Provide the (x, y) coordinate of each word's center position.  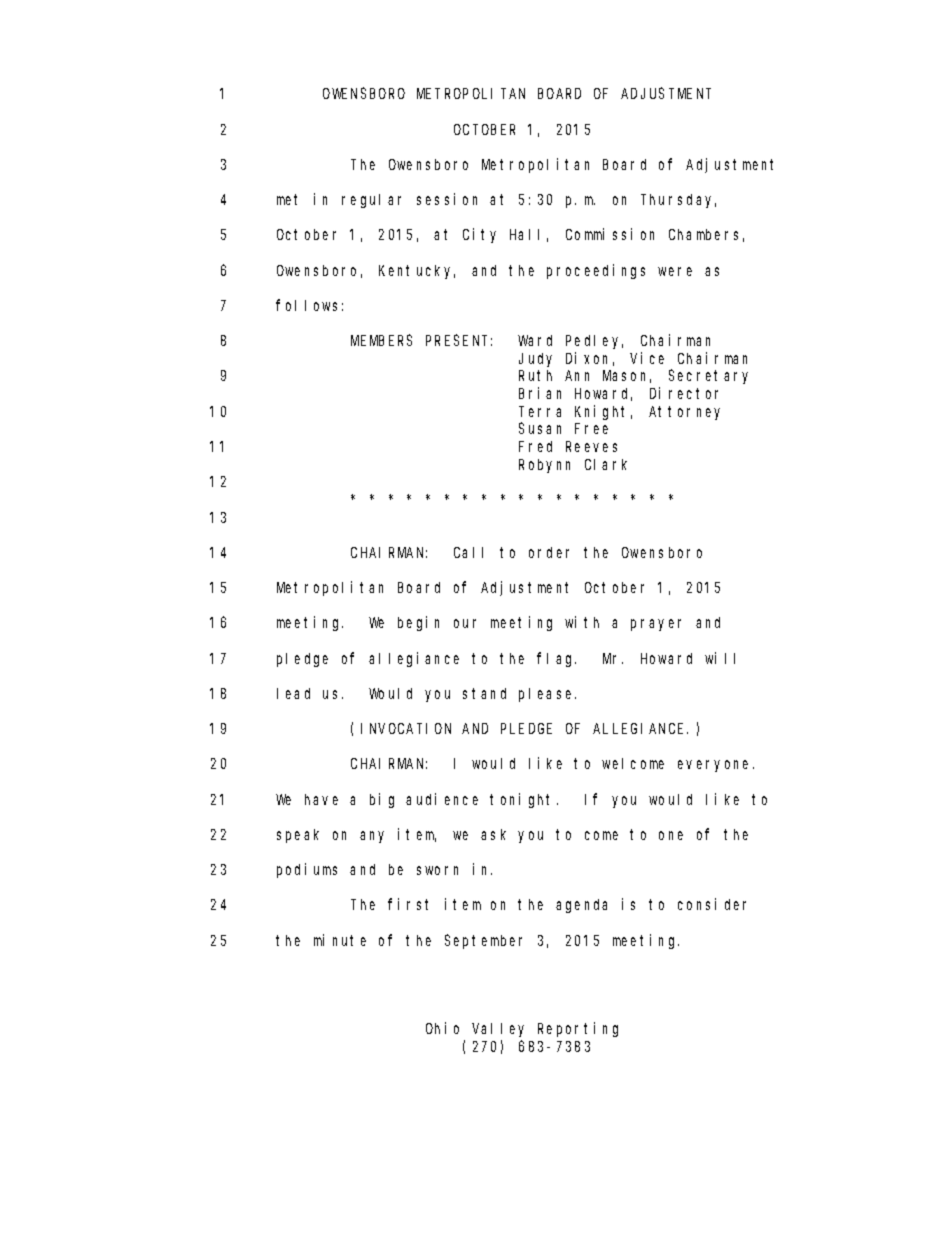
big (382, 800)
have (321, 799)
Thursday (678, 201)
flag (556, 659)
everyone (716, 766)
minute (340, 940)
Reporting (578, 1029)
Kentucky (417, 272)
